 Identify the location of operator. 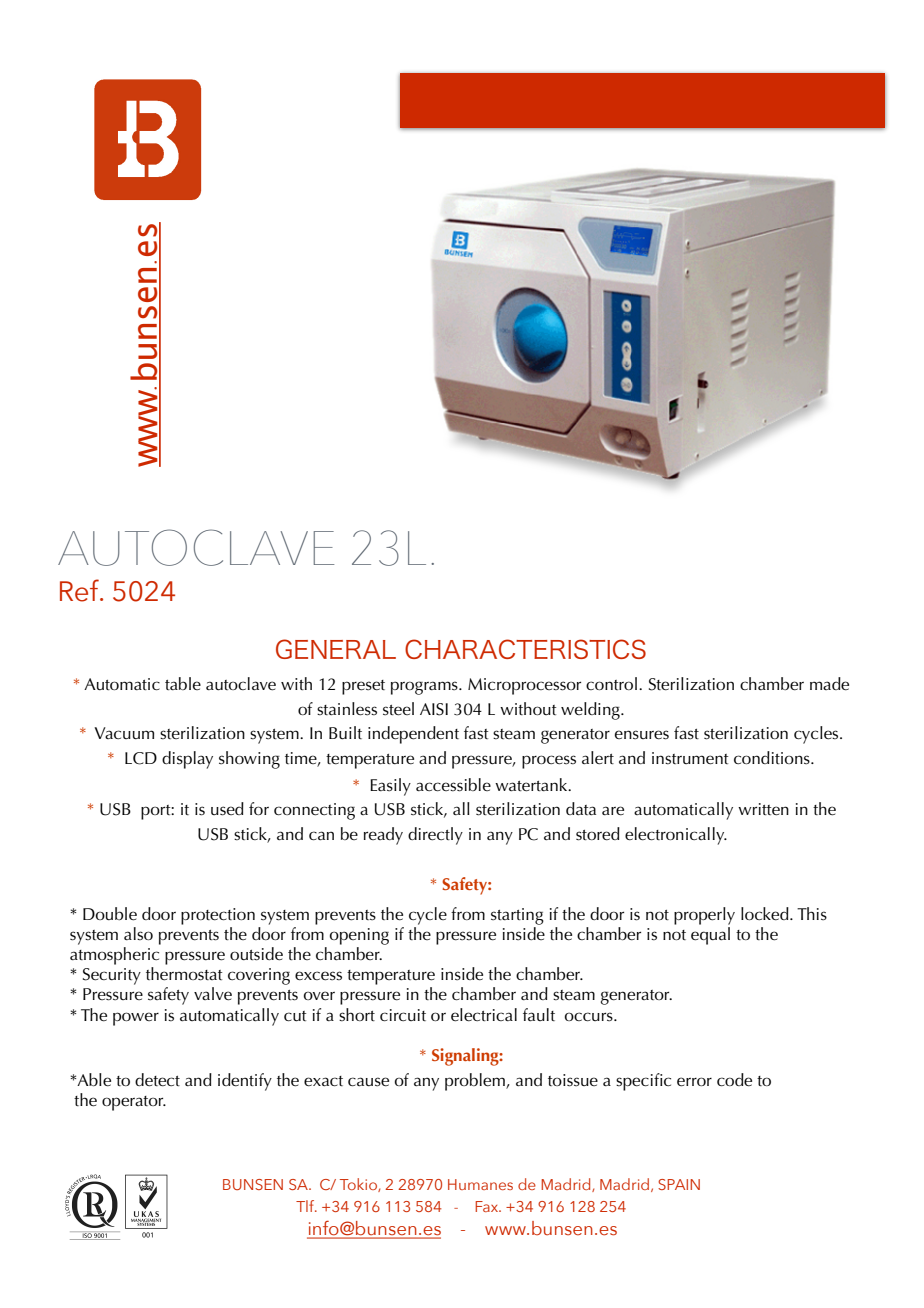
(134, 1103).
